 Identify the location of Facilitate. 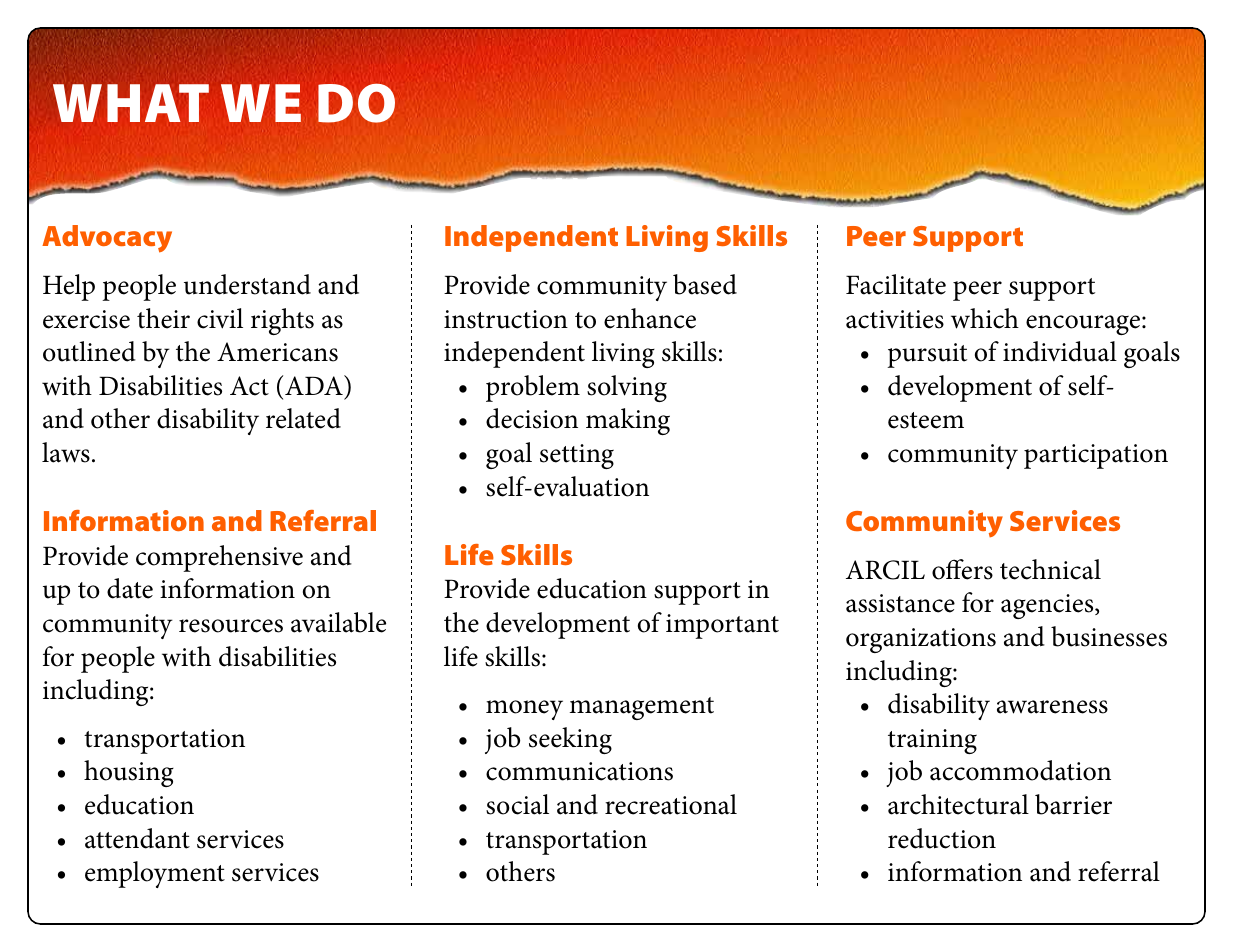
(896, 284).
